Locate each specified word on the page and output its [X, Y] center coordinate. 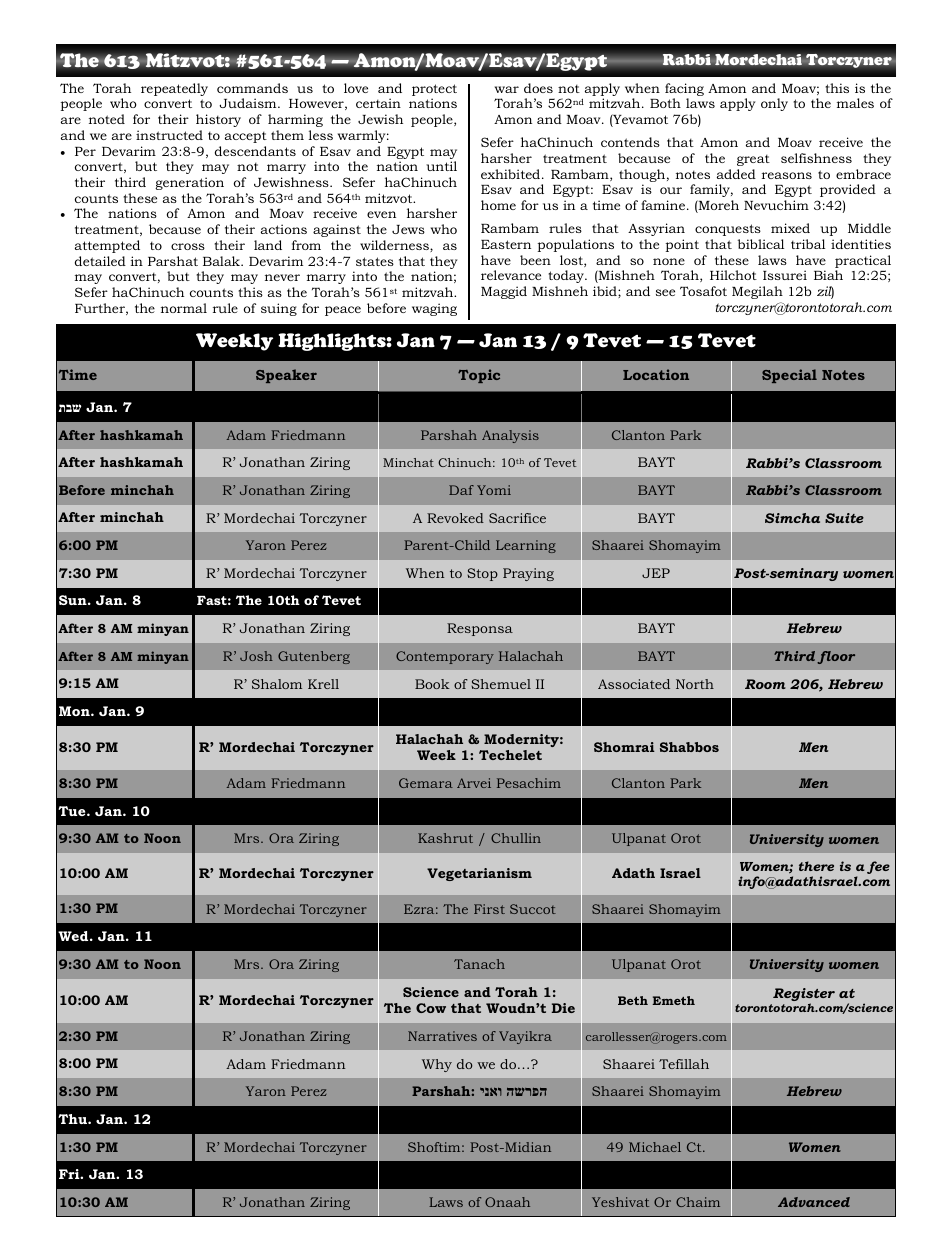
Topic [479, 376]
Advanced [814, 1202]
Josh [256, 656]
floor [836, 657]
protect [434, 91]
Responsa [480, 629]
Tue [73, 811]
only [774, 104]
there [816, 866]
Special [789, 376]
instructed [169, 135]
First [489, 909]
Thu [73, 1119]
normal [184, 308]
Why [437, 1065]
